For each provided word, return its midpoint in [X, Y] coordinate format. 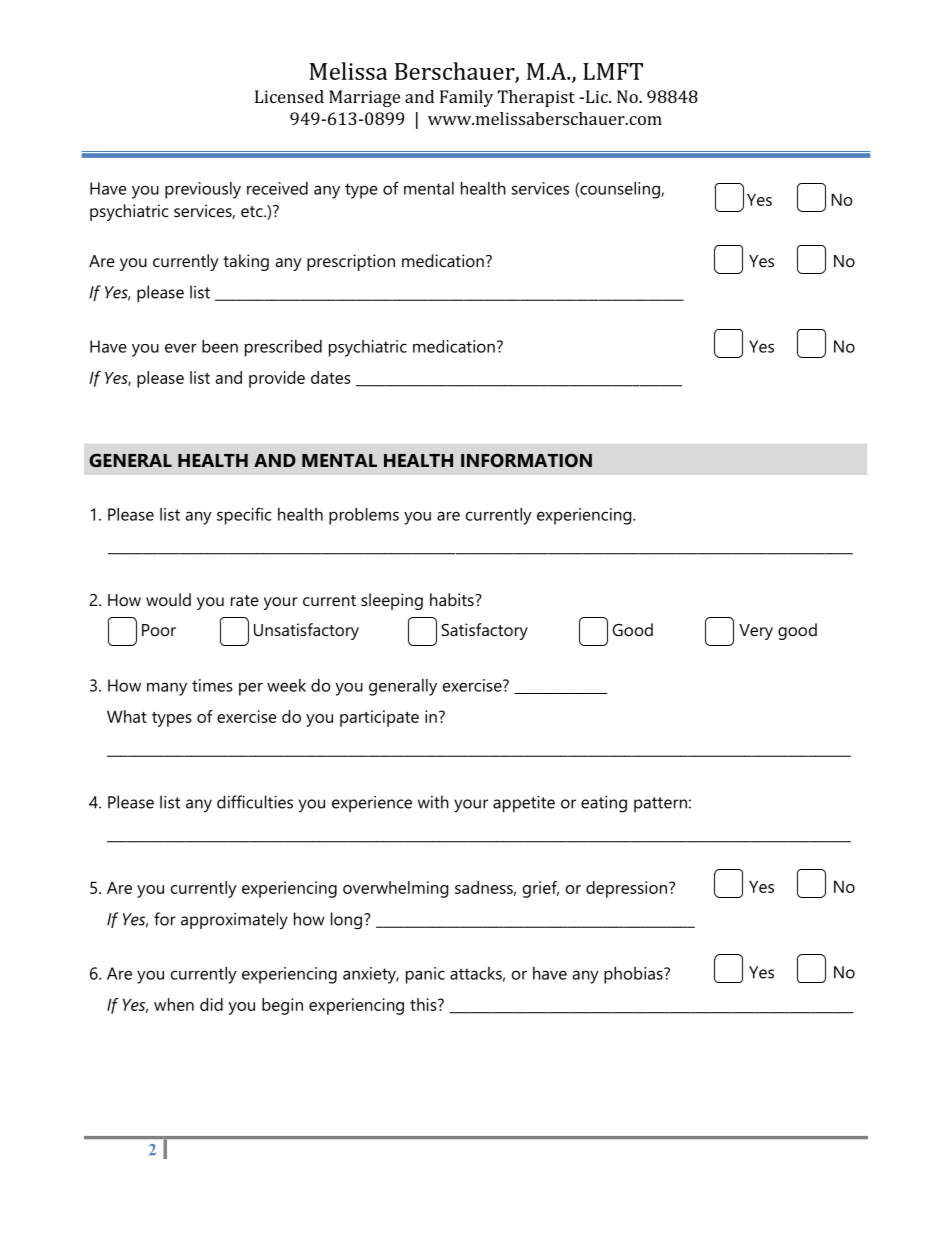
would [168, 599]
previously [203, 190]
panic [425, 975]
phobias [634, 975]
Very [756, 632]
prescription [351, 262]
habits [453, 599]
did [211, 1004]
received [277, 188]
